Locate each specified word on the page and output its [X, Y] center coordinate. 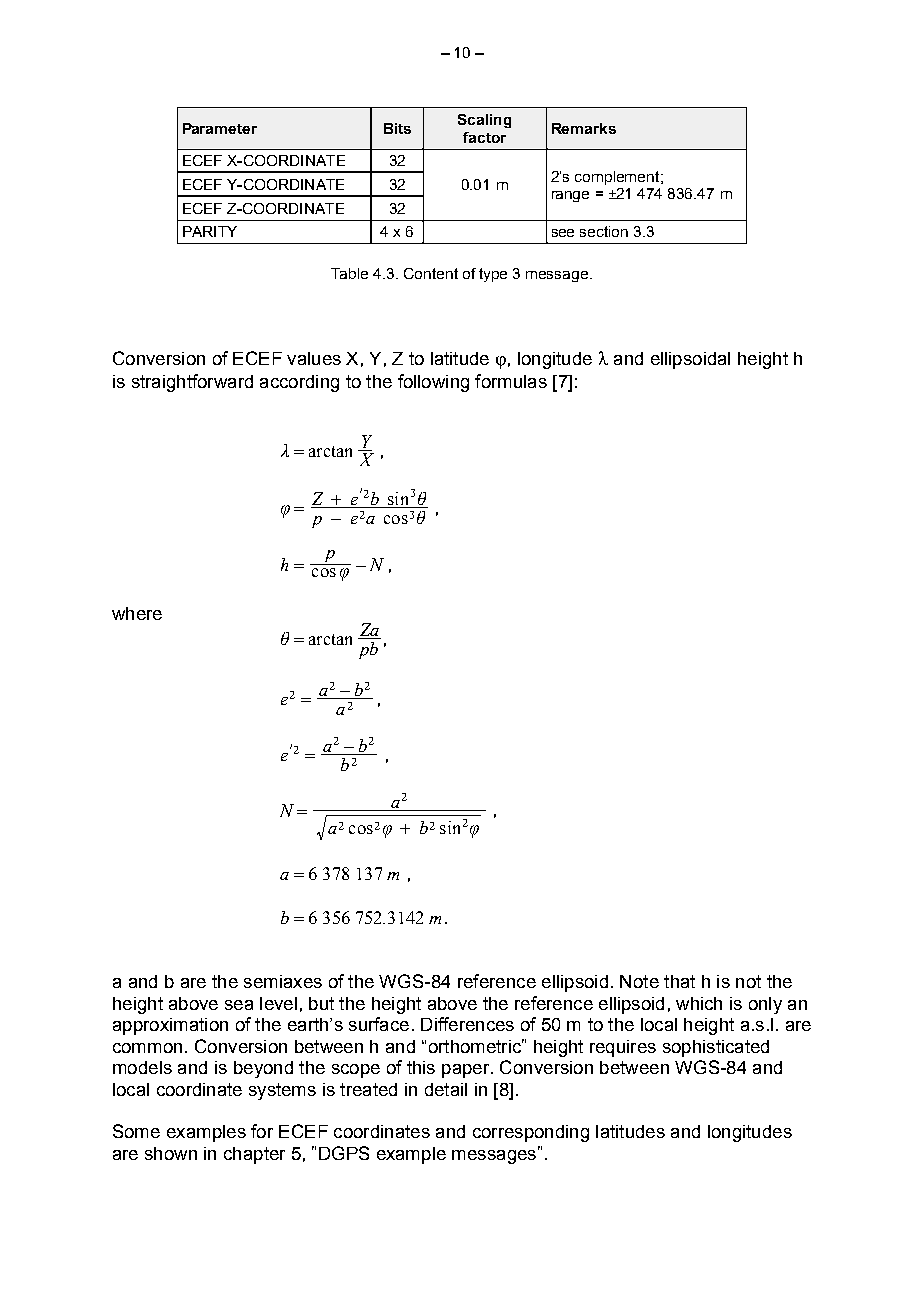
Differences [467, 1024]
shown [171, 1153]
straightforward [192, 383]
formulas [511, 381]
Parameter [220, 128]
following [433, 383]
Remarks [584, 128]
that [679, 981]
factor [484, 137]
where [137, 613]
